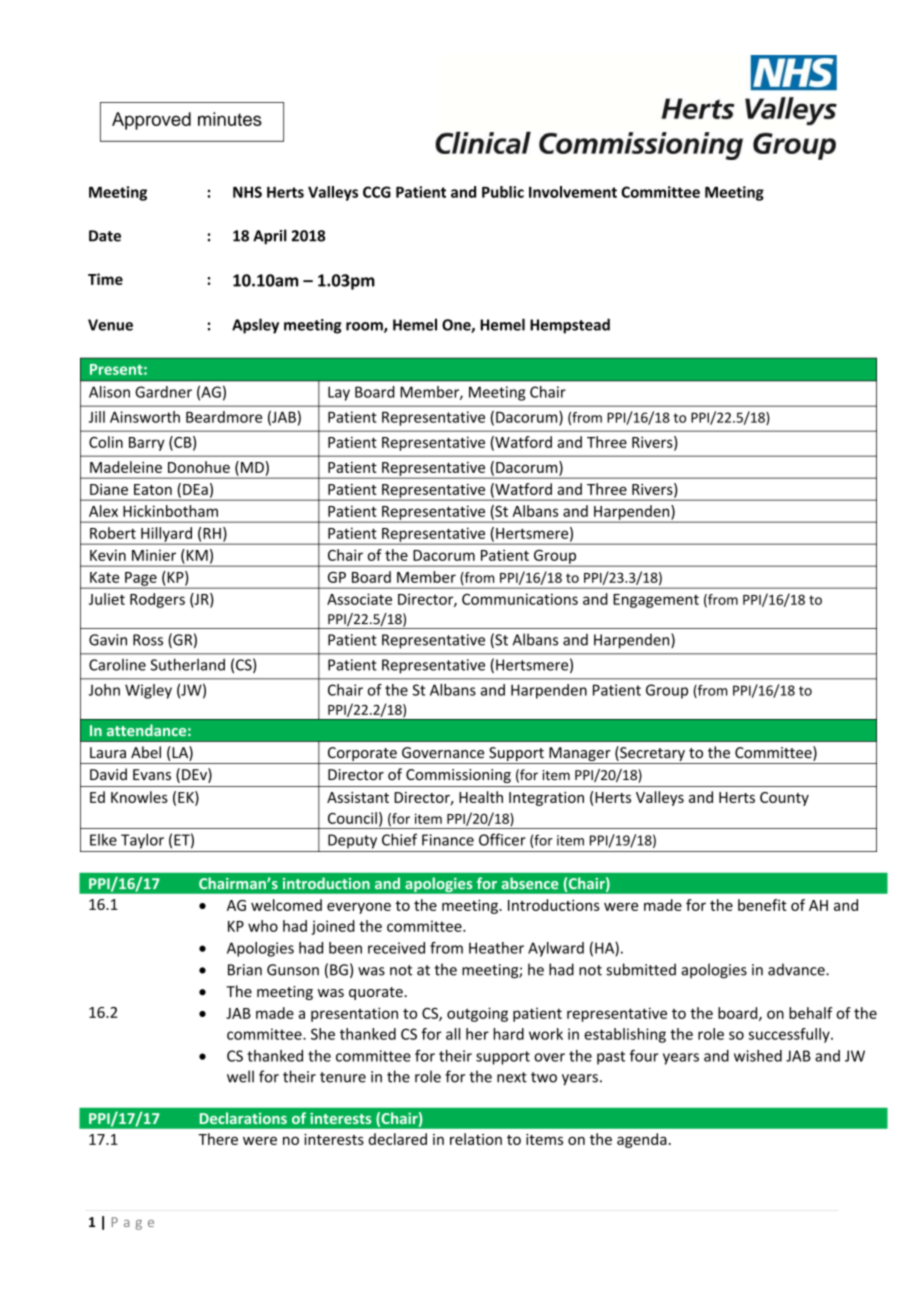 The height and width of the document is (1308, 924). Describe the element at coordinates (151, 121) in the document. I see `Approved` at that location.
